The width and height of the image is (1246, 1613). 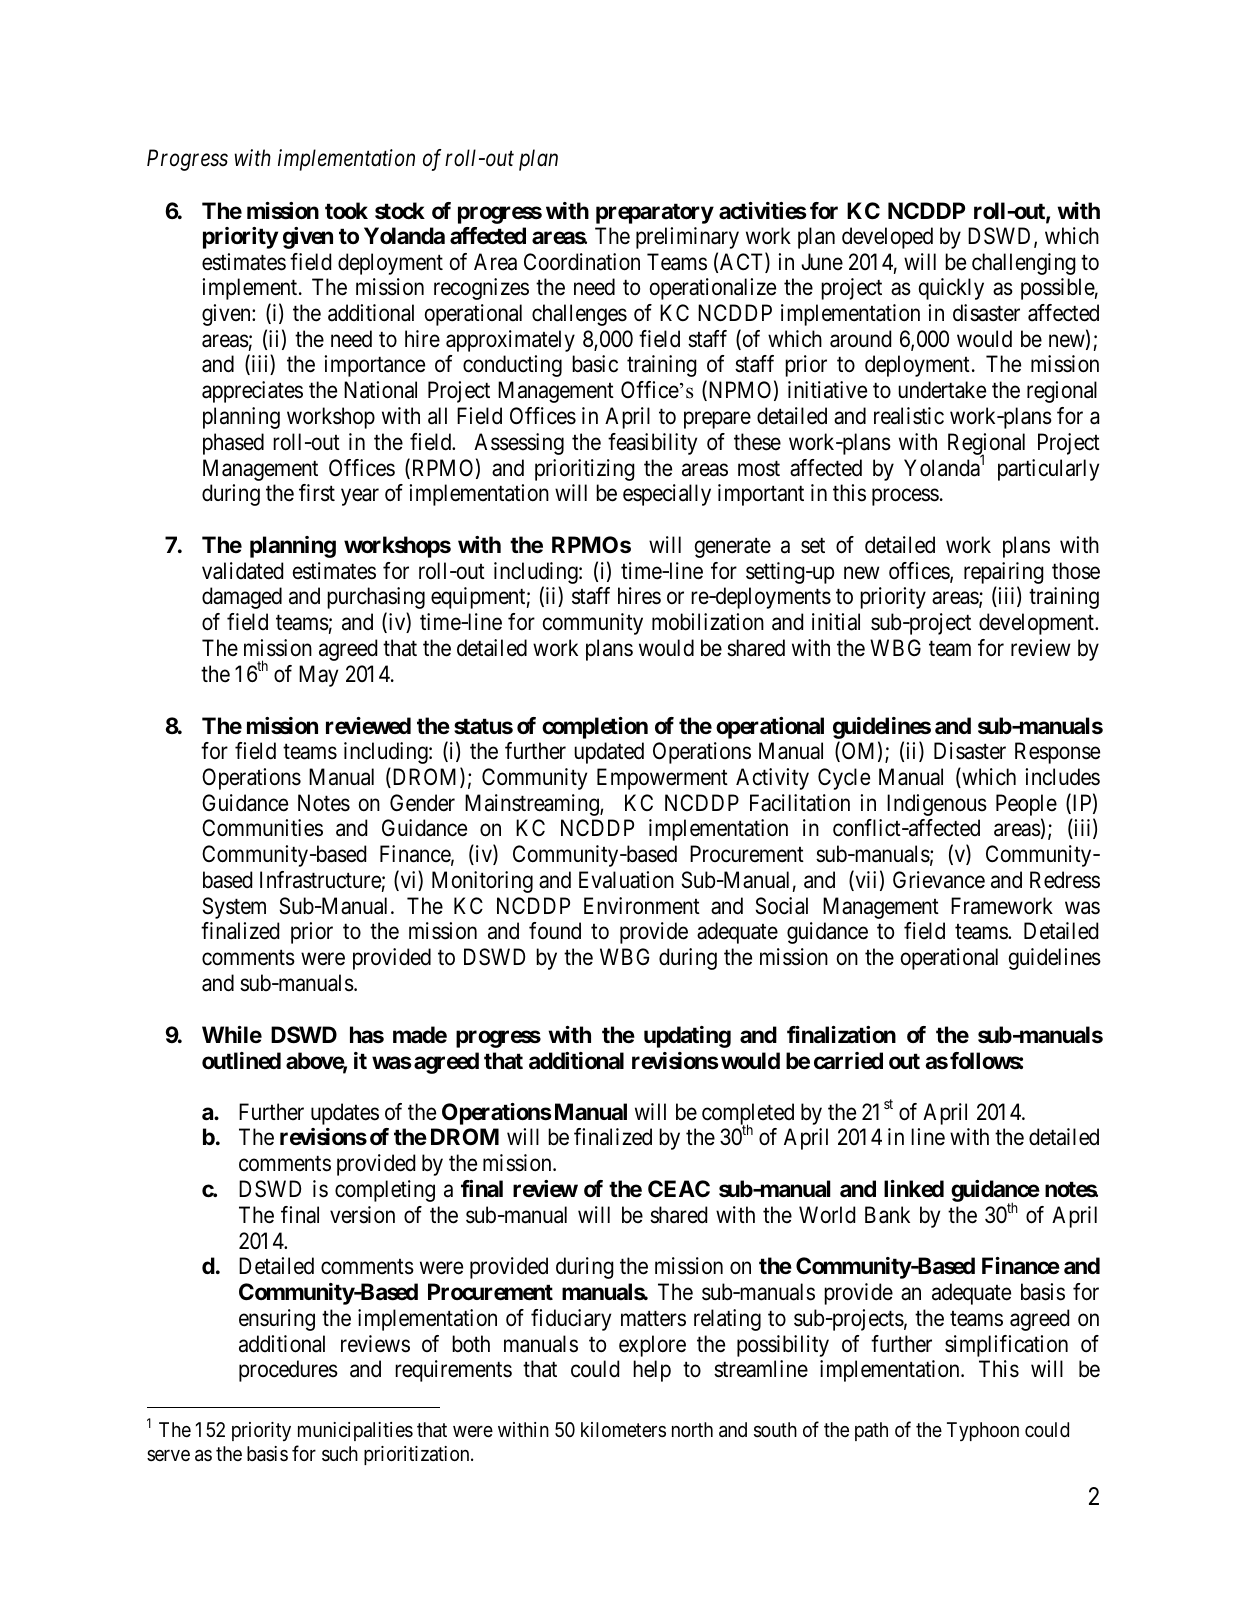 What do you see at coordinates (1024, 264) in the image?
I see `challenging` at bounding box center [1024, 264].
